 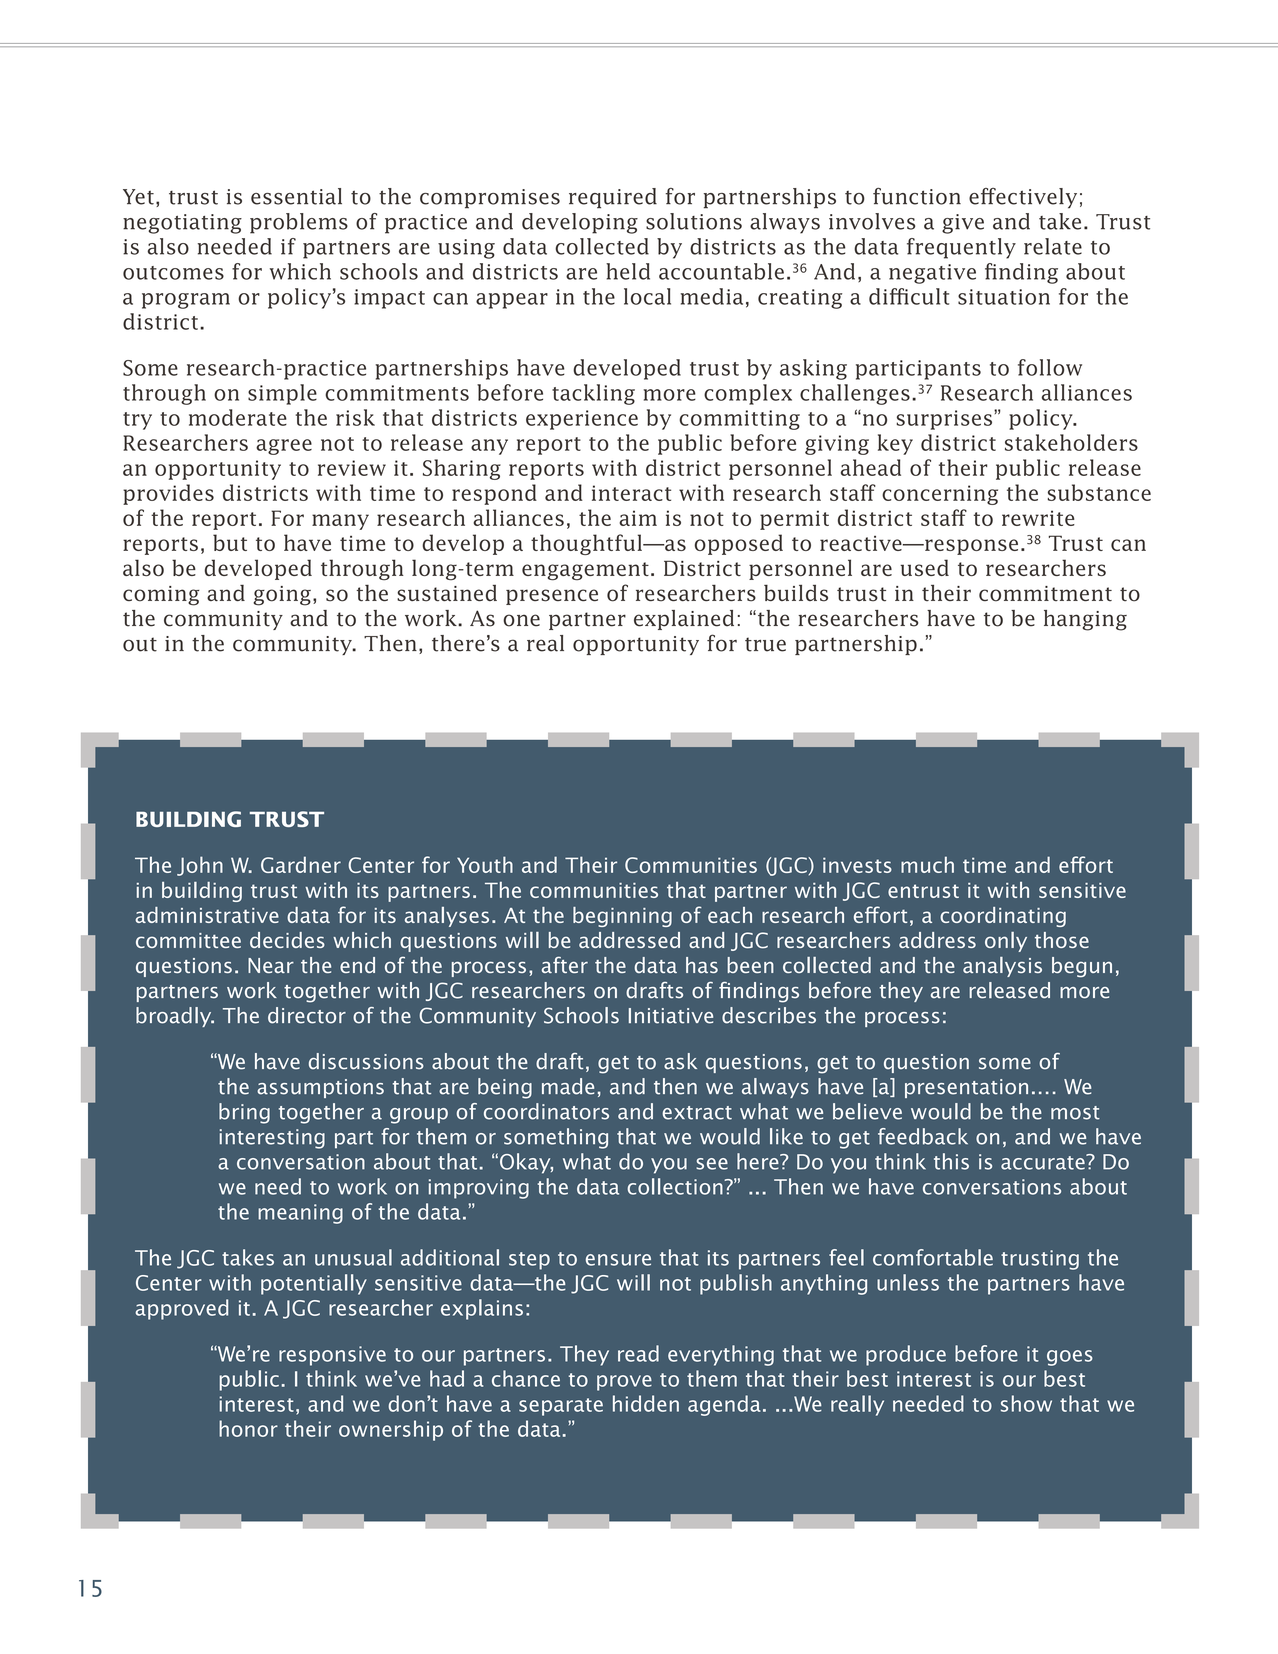 I want to click on going, so click(x=282, y=596).
